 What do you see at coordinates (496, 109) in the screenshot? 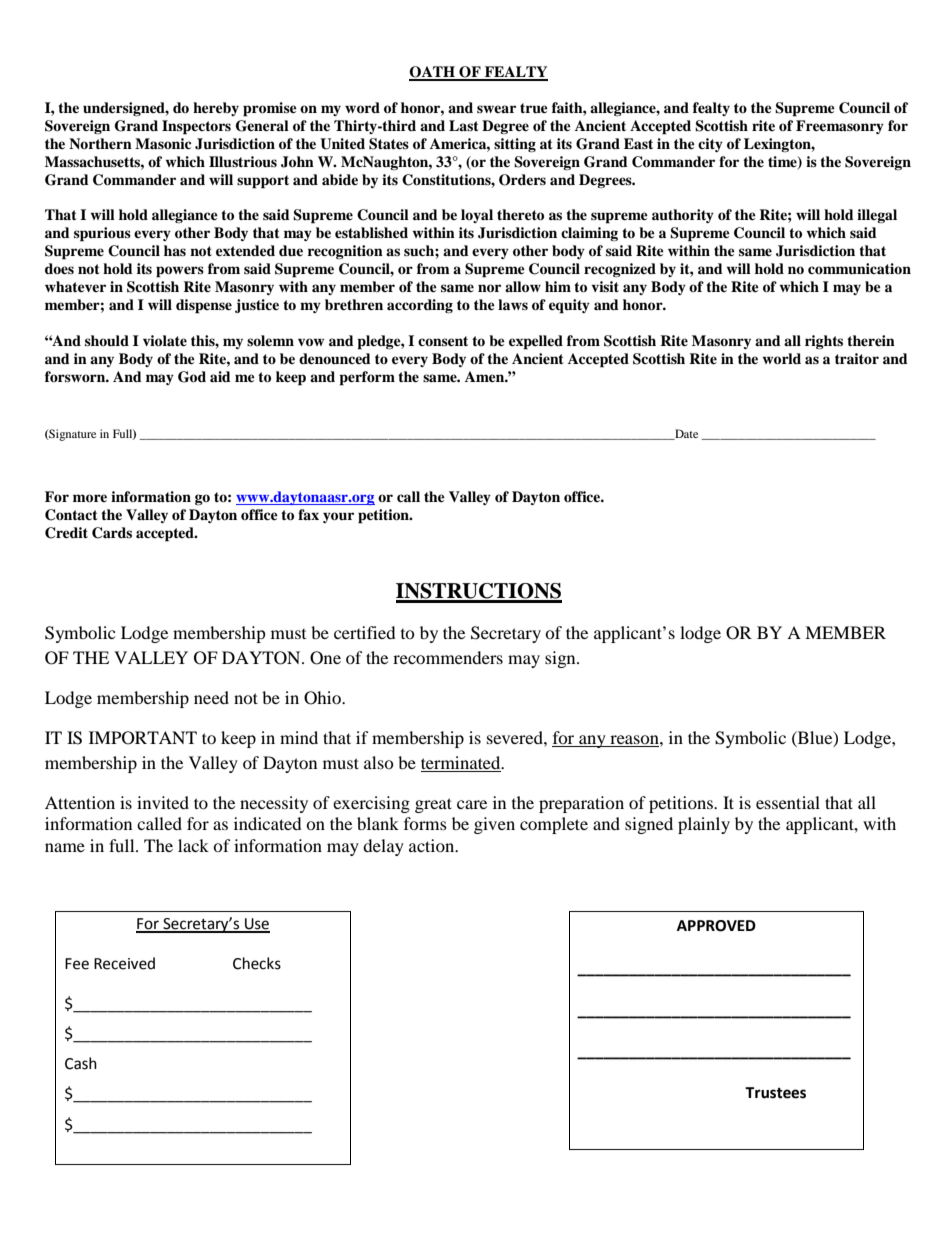
I see `swear` at bounding box center [496, 109].
